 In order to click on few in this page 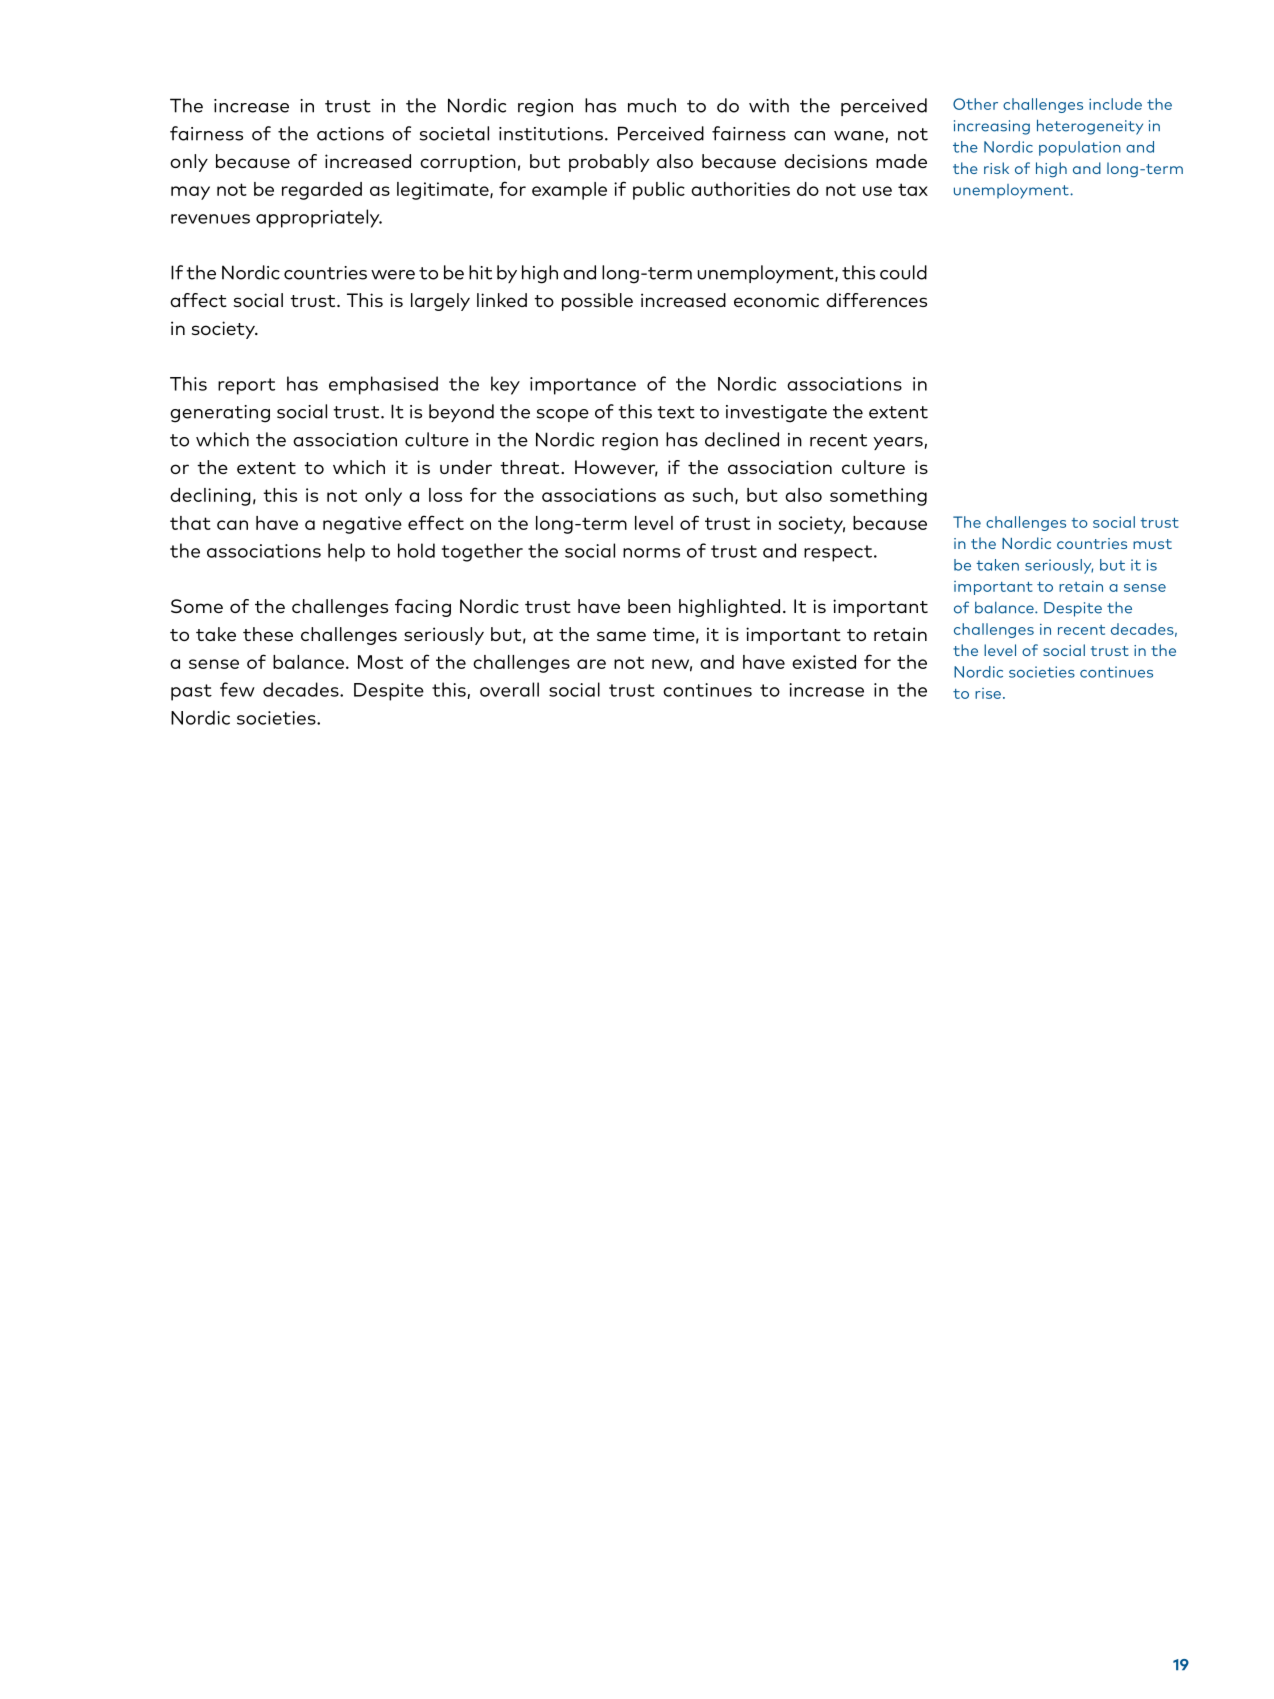, I will do `click(237, 689)`.
